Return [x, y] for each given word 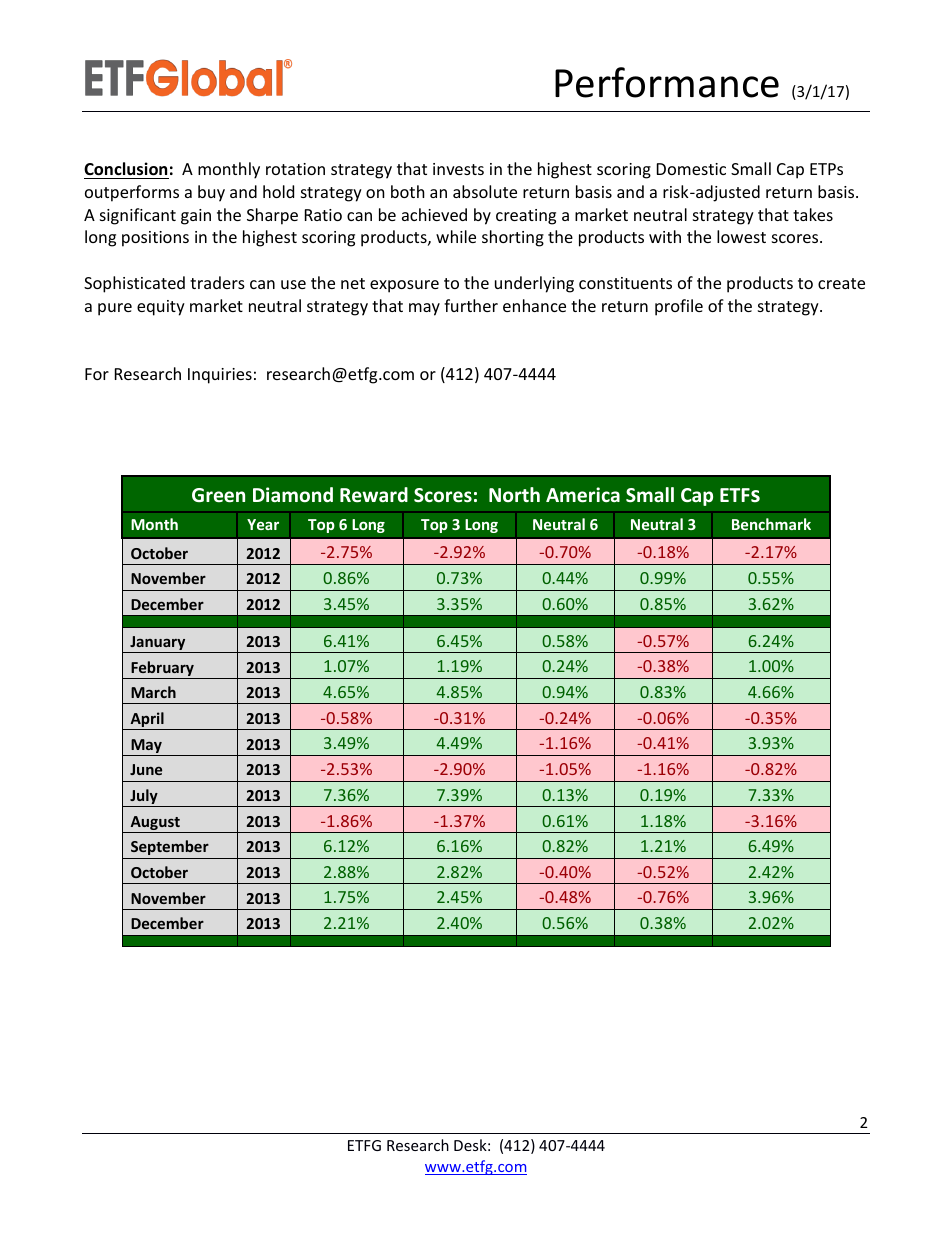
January [158, 644]
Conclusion [125, 169]
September [170, 847]
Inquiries [220, 376]
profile [679, 307]
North [514, 494]
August [155, 824]
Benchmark [771, 524]
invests [458, 169]
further [471, 305]
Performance [667, 82]
